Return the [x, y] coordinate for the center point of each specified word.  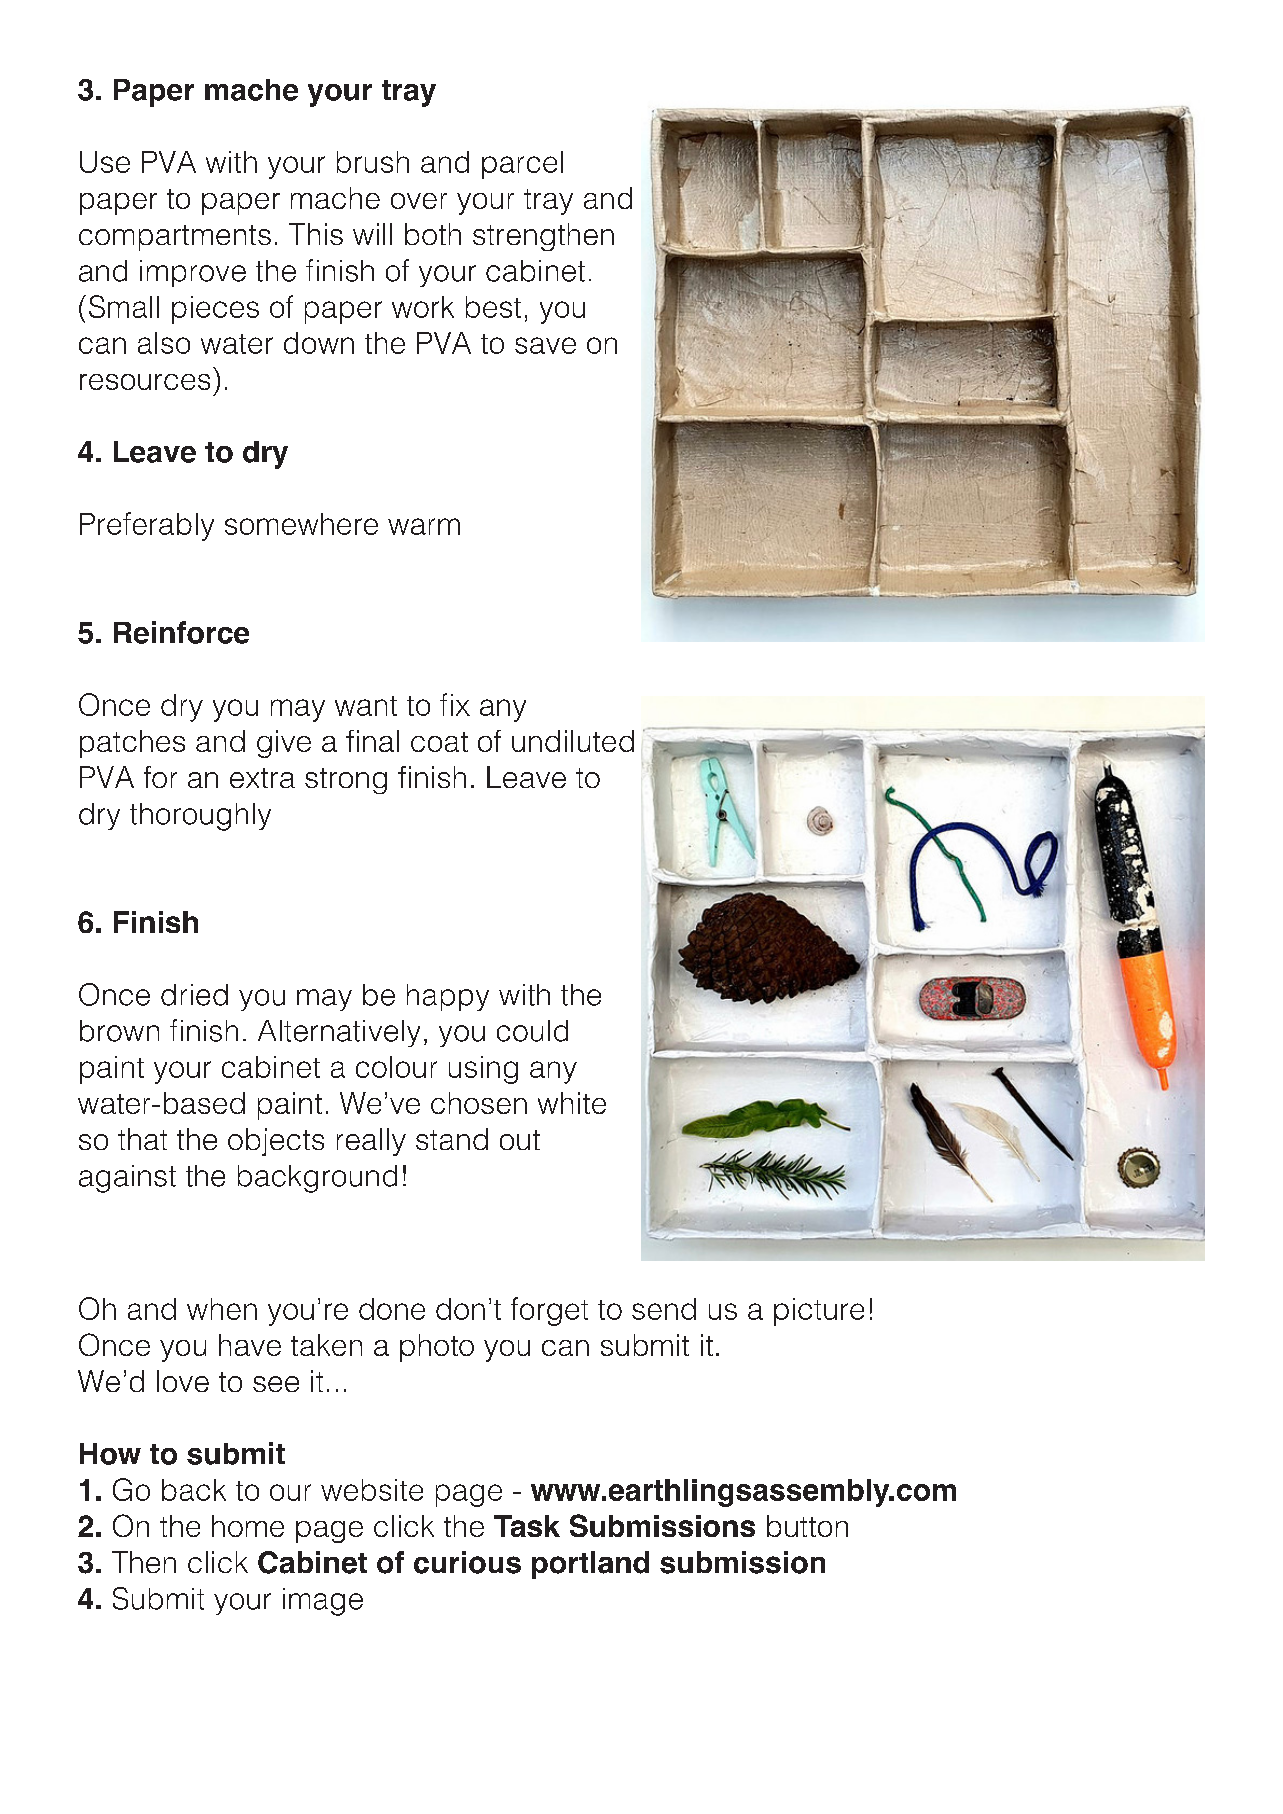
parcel [522, 165]
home [248, 1526]
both [433, 234]
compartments [175, 238]
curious [467, 1562]
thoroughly [200, 817]
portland [590, 1565]
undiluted [573, 741]
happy [448, 997]
